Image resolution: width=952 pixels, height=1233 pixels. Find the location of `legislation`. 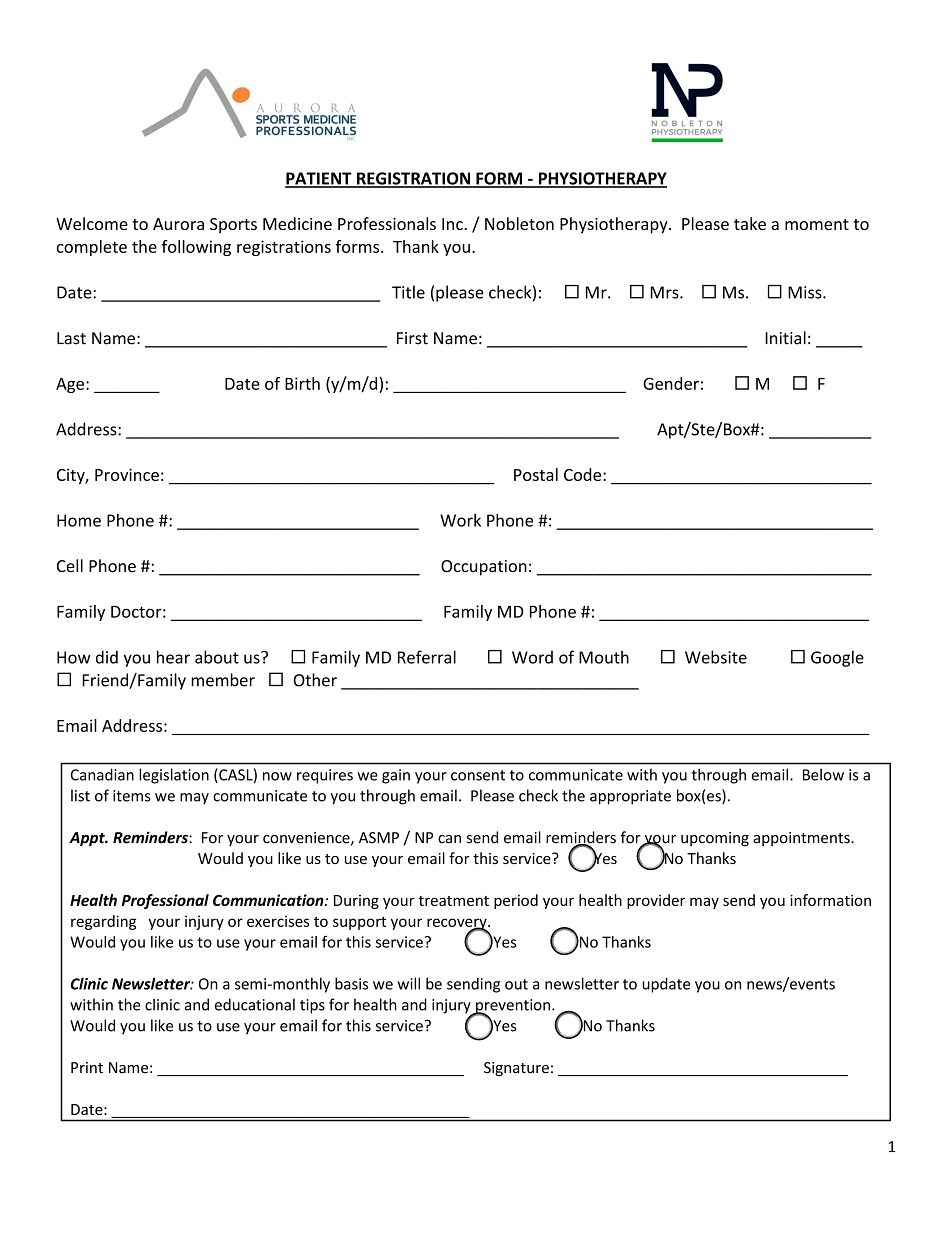

legislation is located at coordinates (174, 776).
